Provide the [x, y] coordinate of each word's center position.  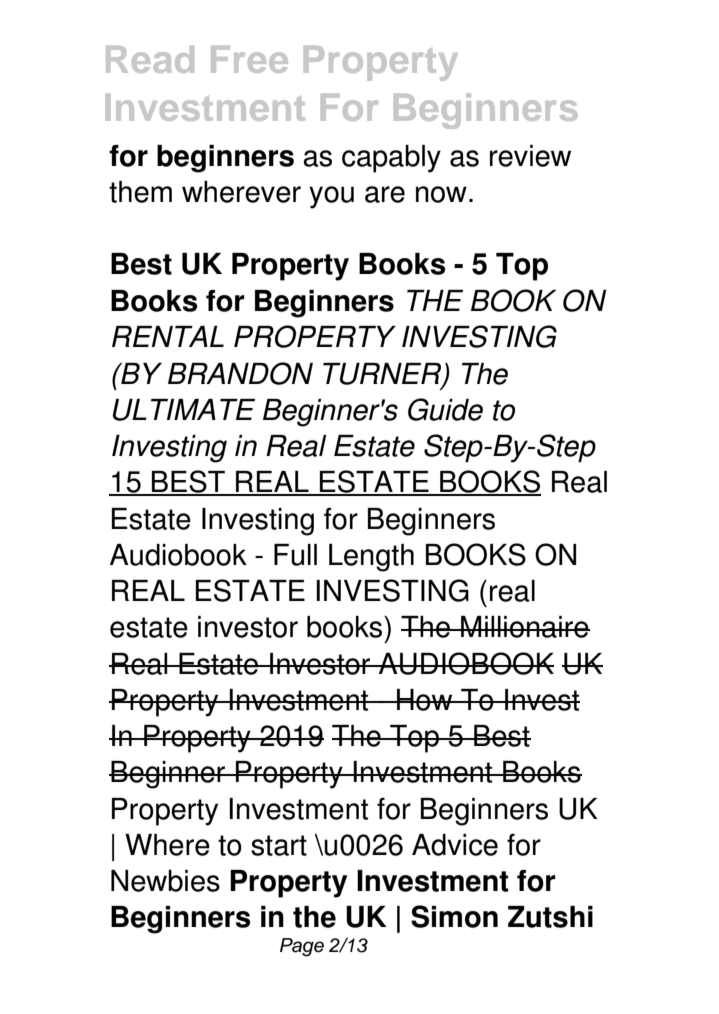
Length [371, 558]
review [530, 156]
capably [391, 159]
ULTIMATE [184, 410]
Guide [445, 409]
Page [302, 947]
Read [150, 59]
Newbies [165, 881]
